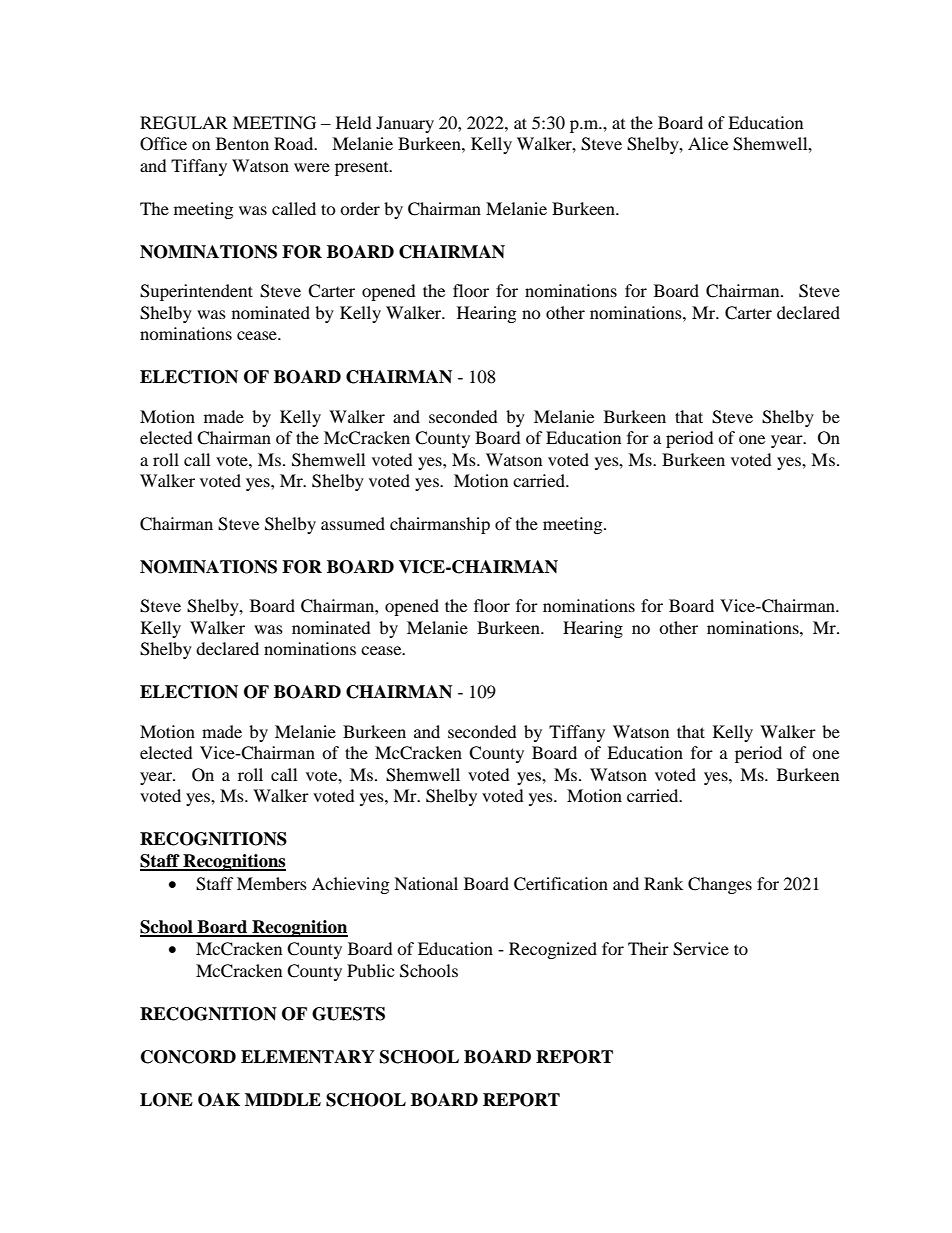 The image size is (952, 1233). Describe the element at coordinates (720, 885) in the document. I see `Changes` at that location.
